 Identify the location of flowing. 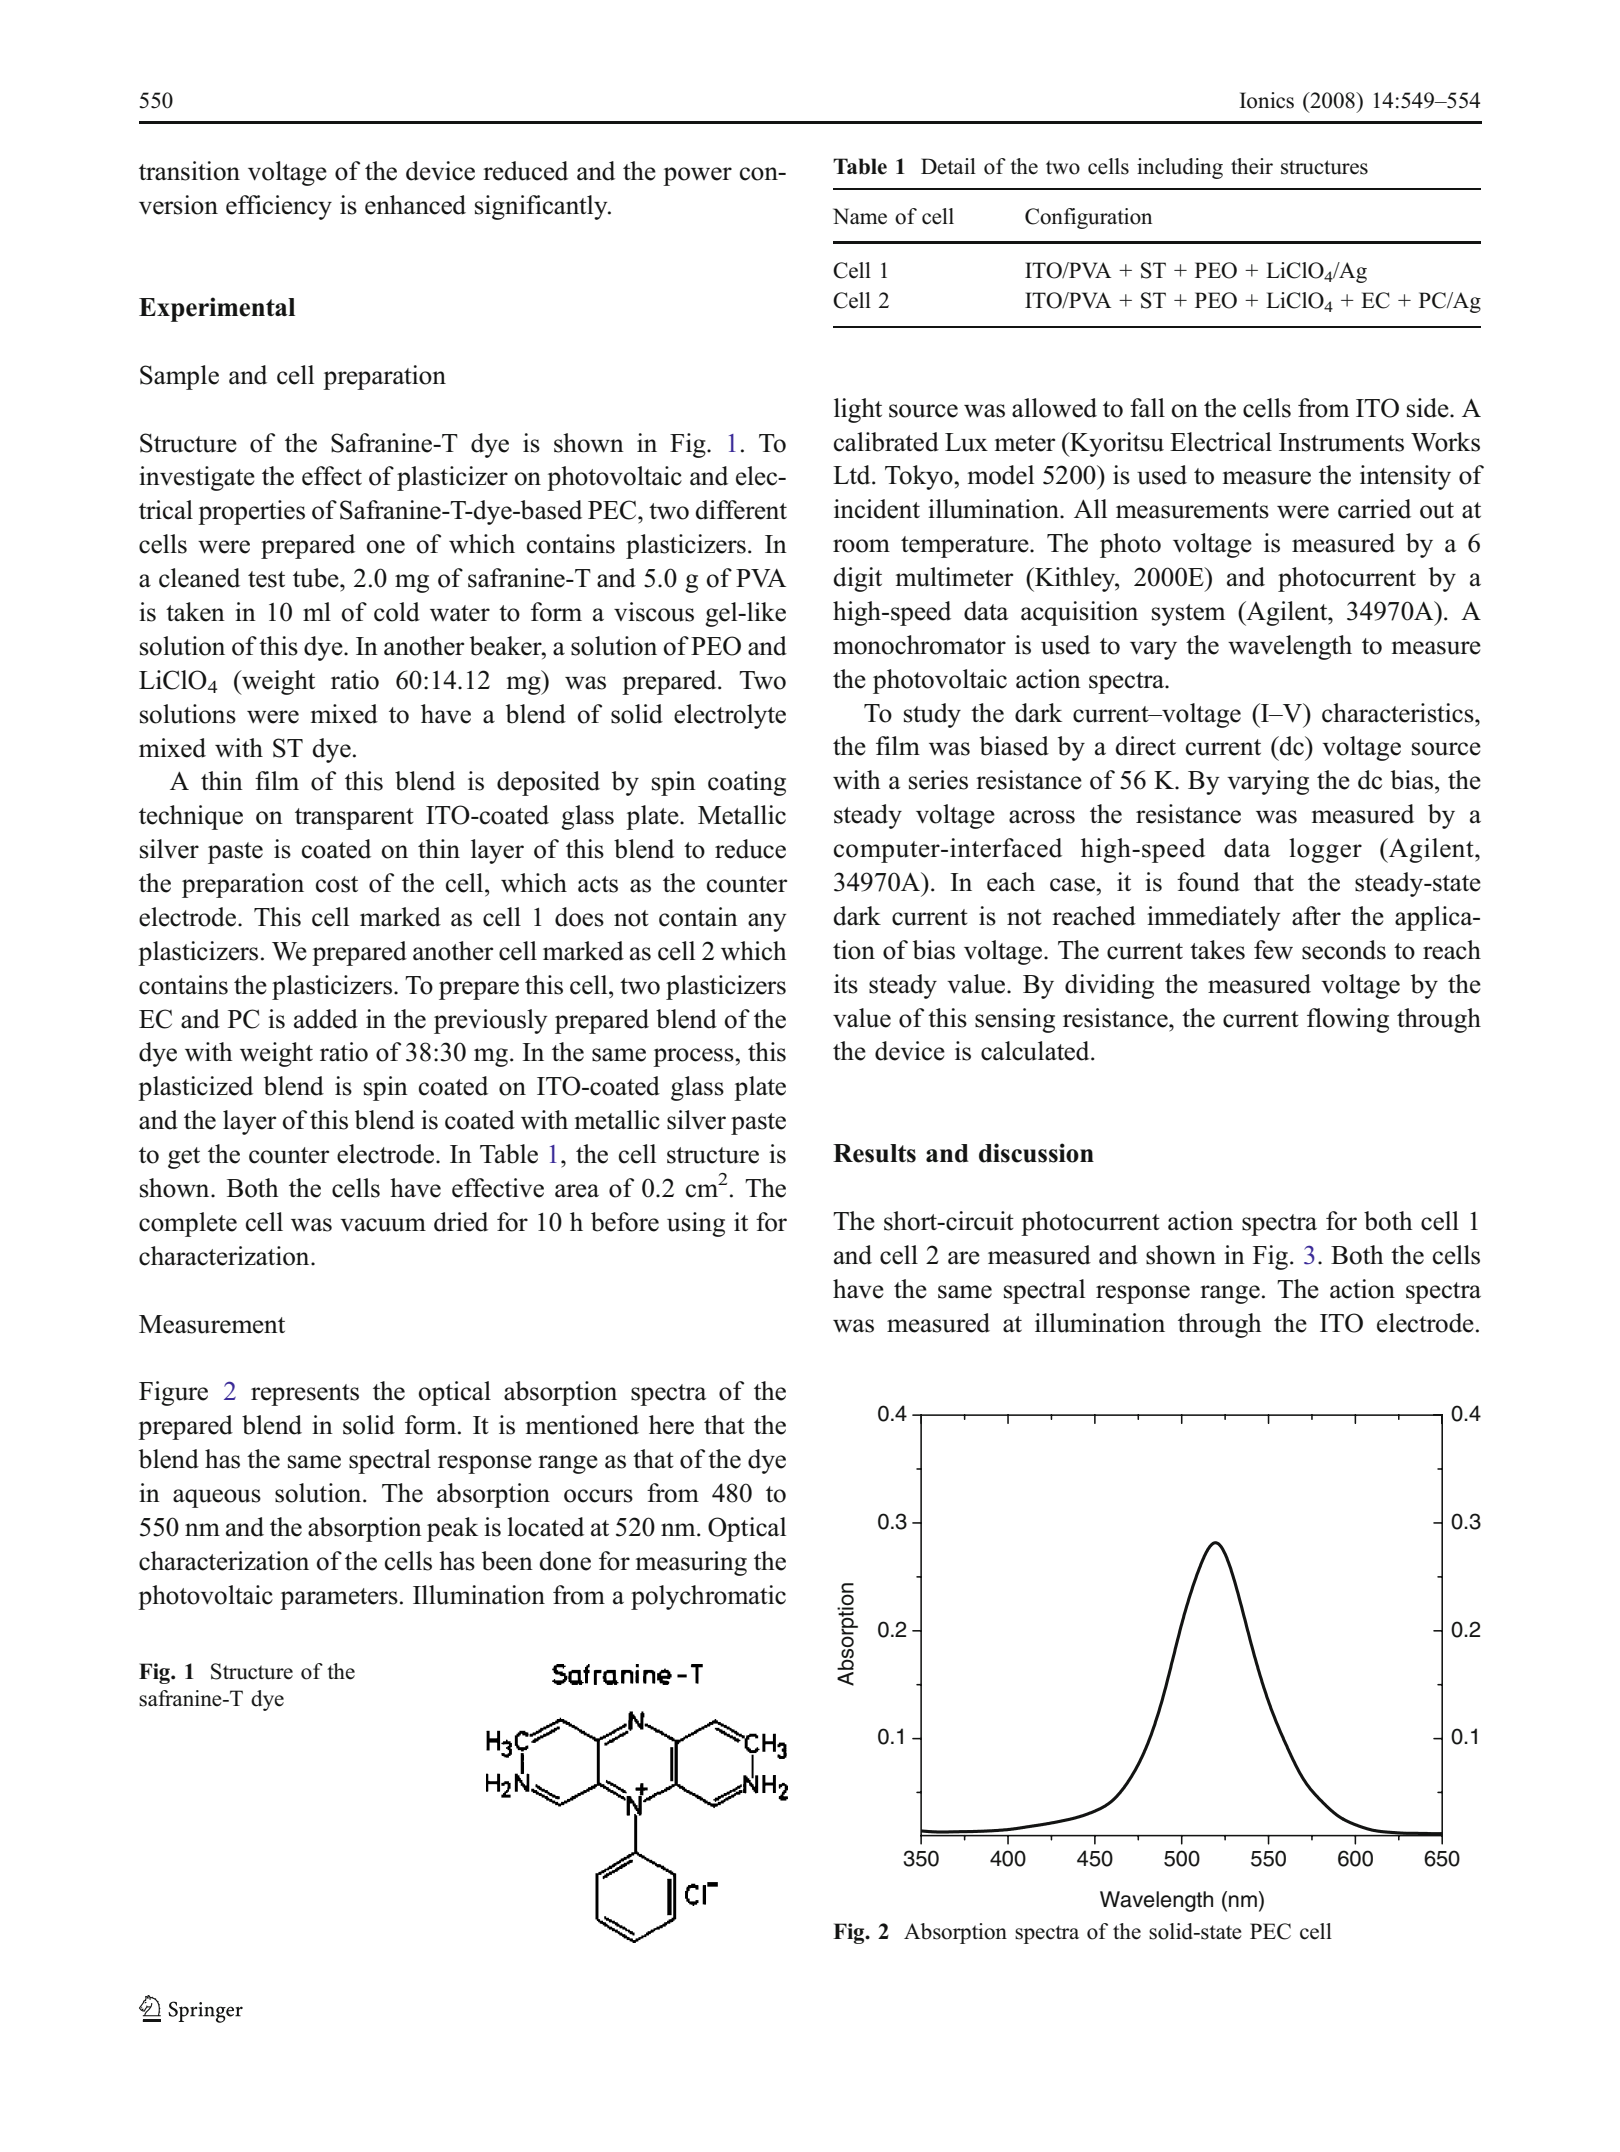
(1348, 1020).
